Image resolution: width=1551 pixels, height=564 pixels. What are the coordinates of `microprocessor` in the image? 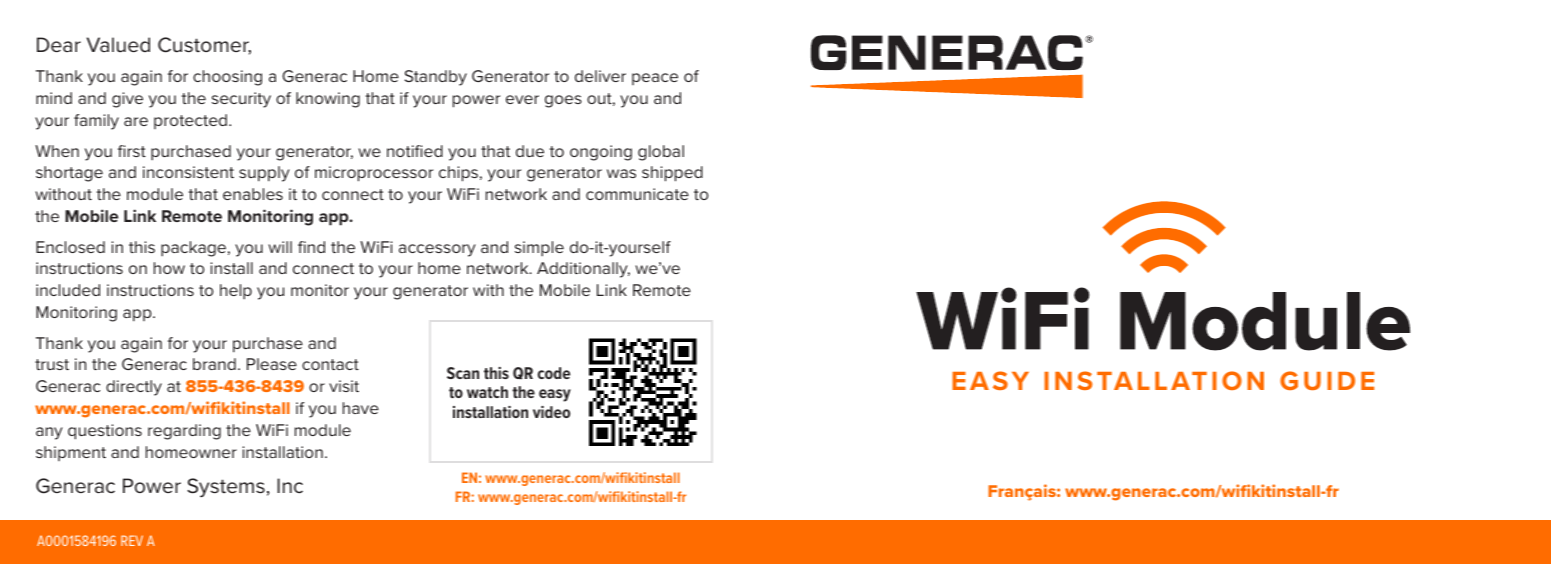 It's located at (374, 174).
